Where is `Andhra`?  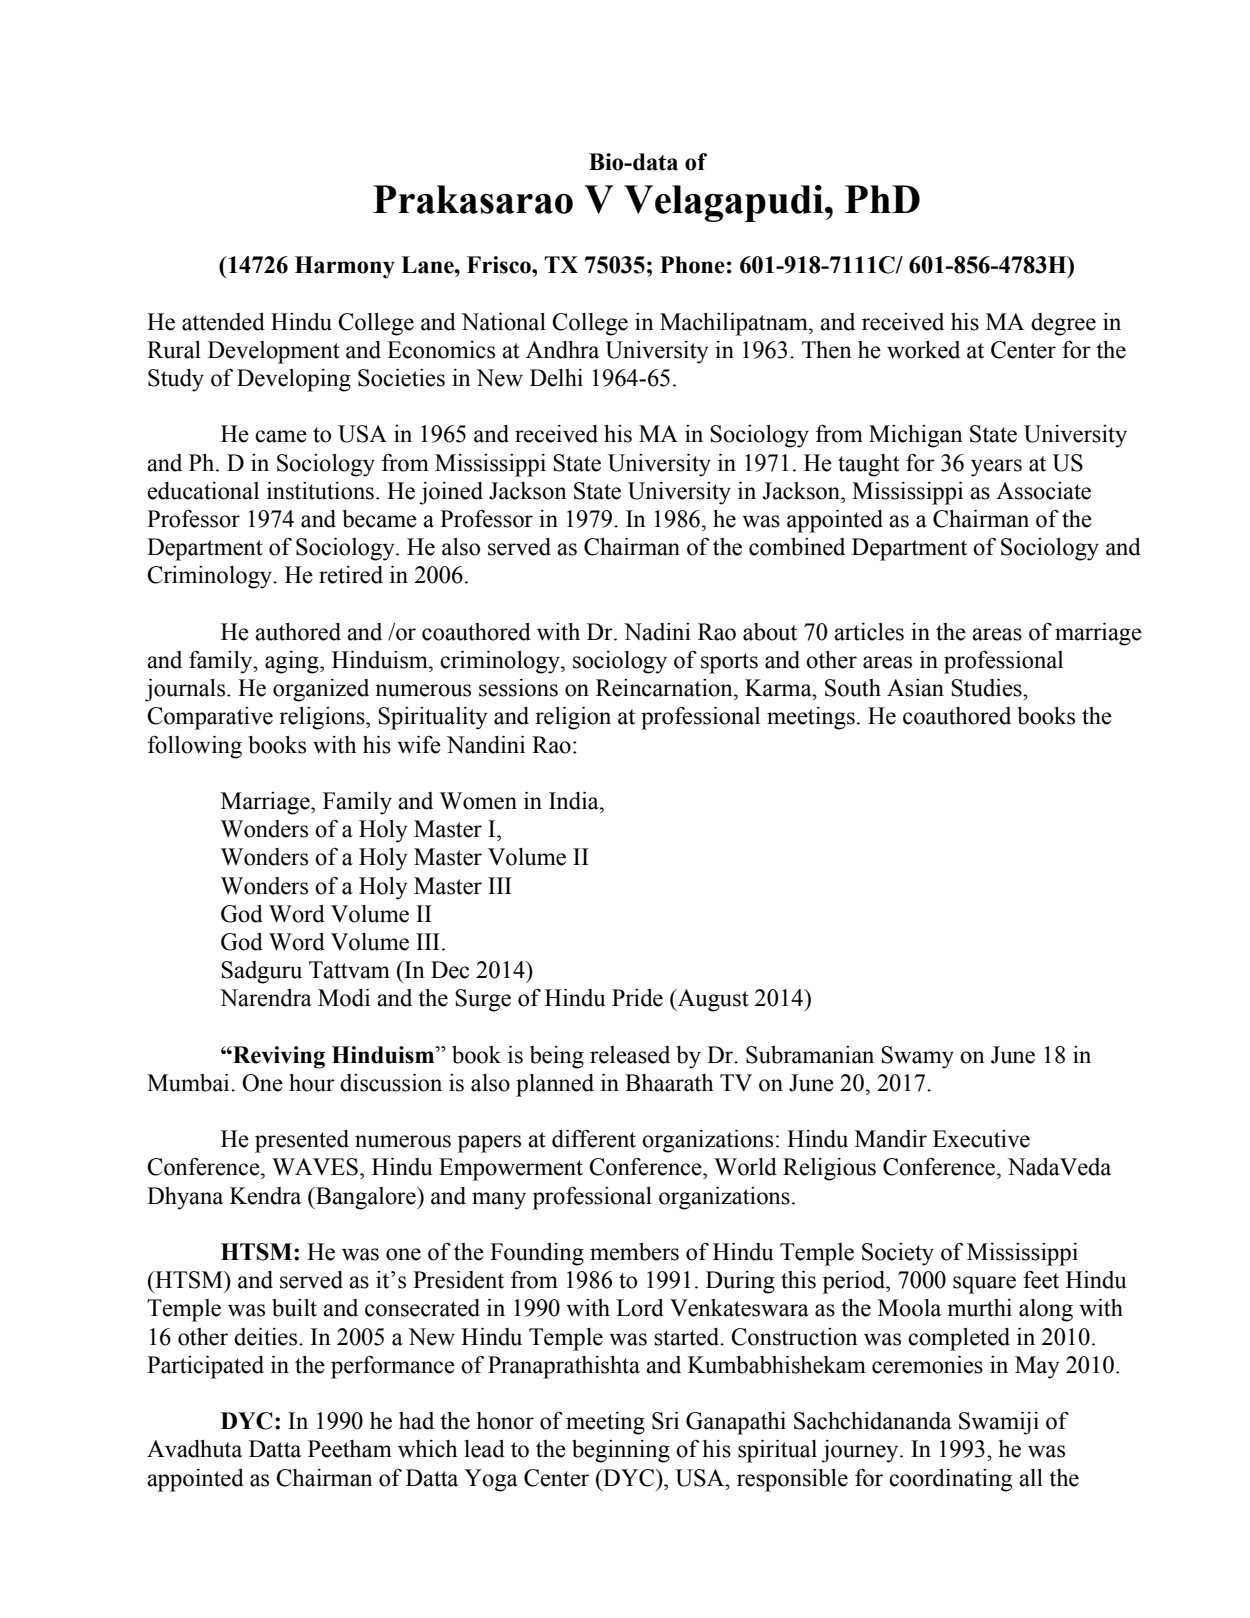 Andhra is located at coordinates (562, 350).
